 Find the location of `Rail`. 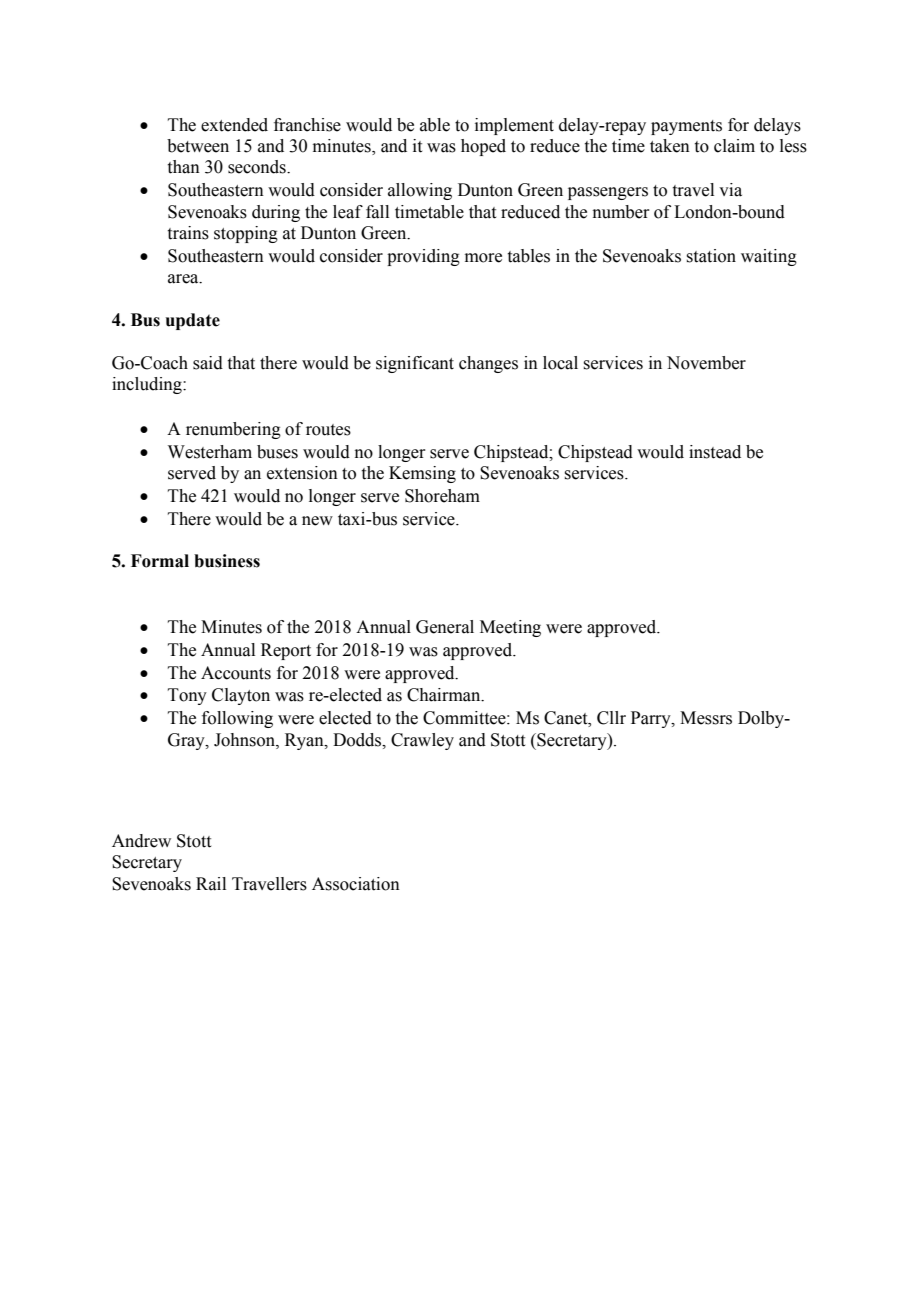

Rail is located at coordinates (211, 884).
